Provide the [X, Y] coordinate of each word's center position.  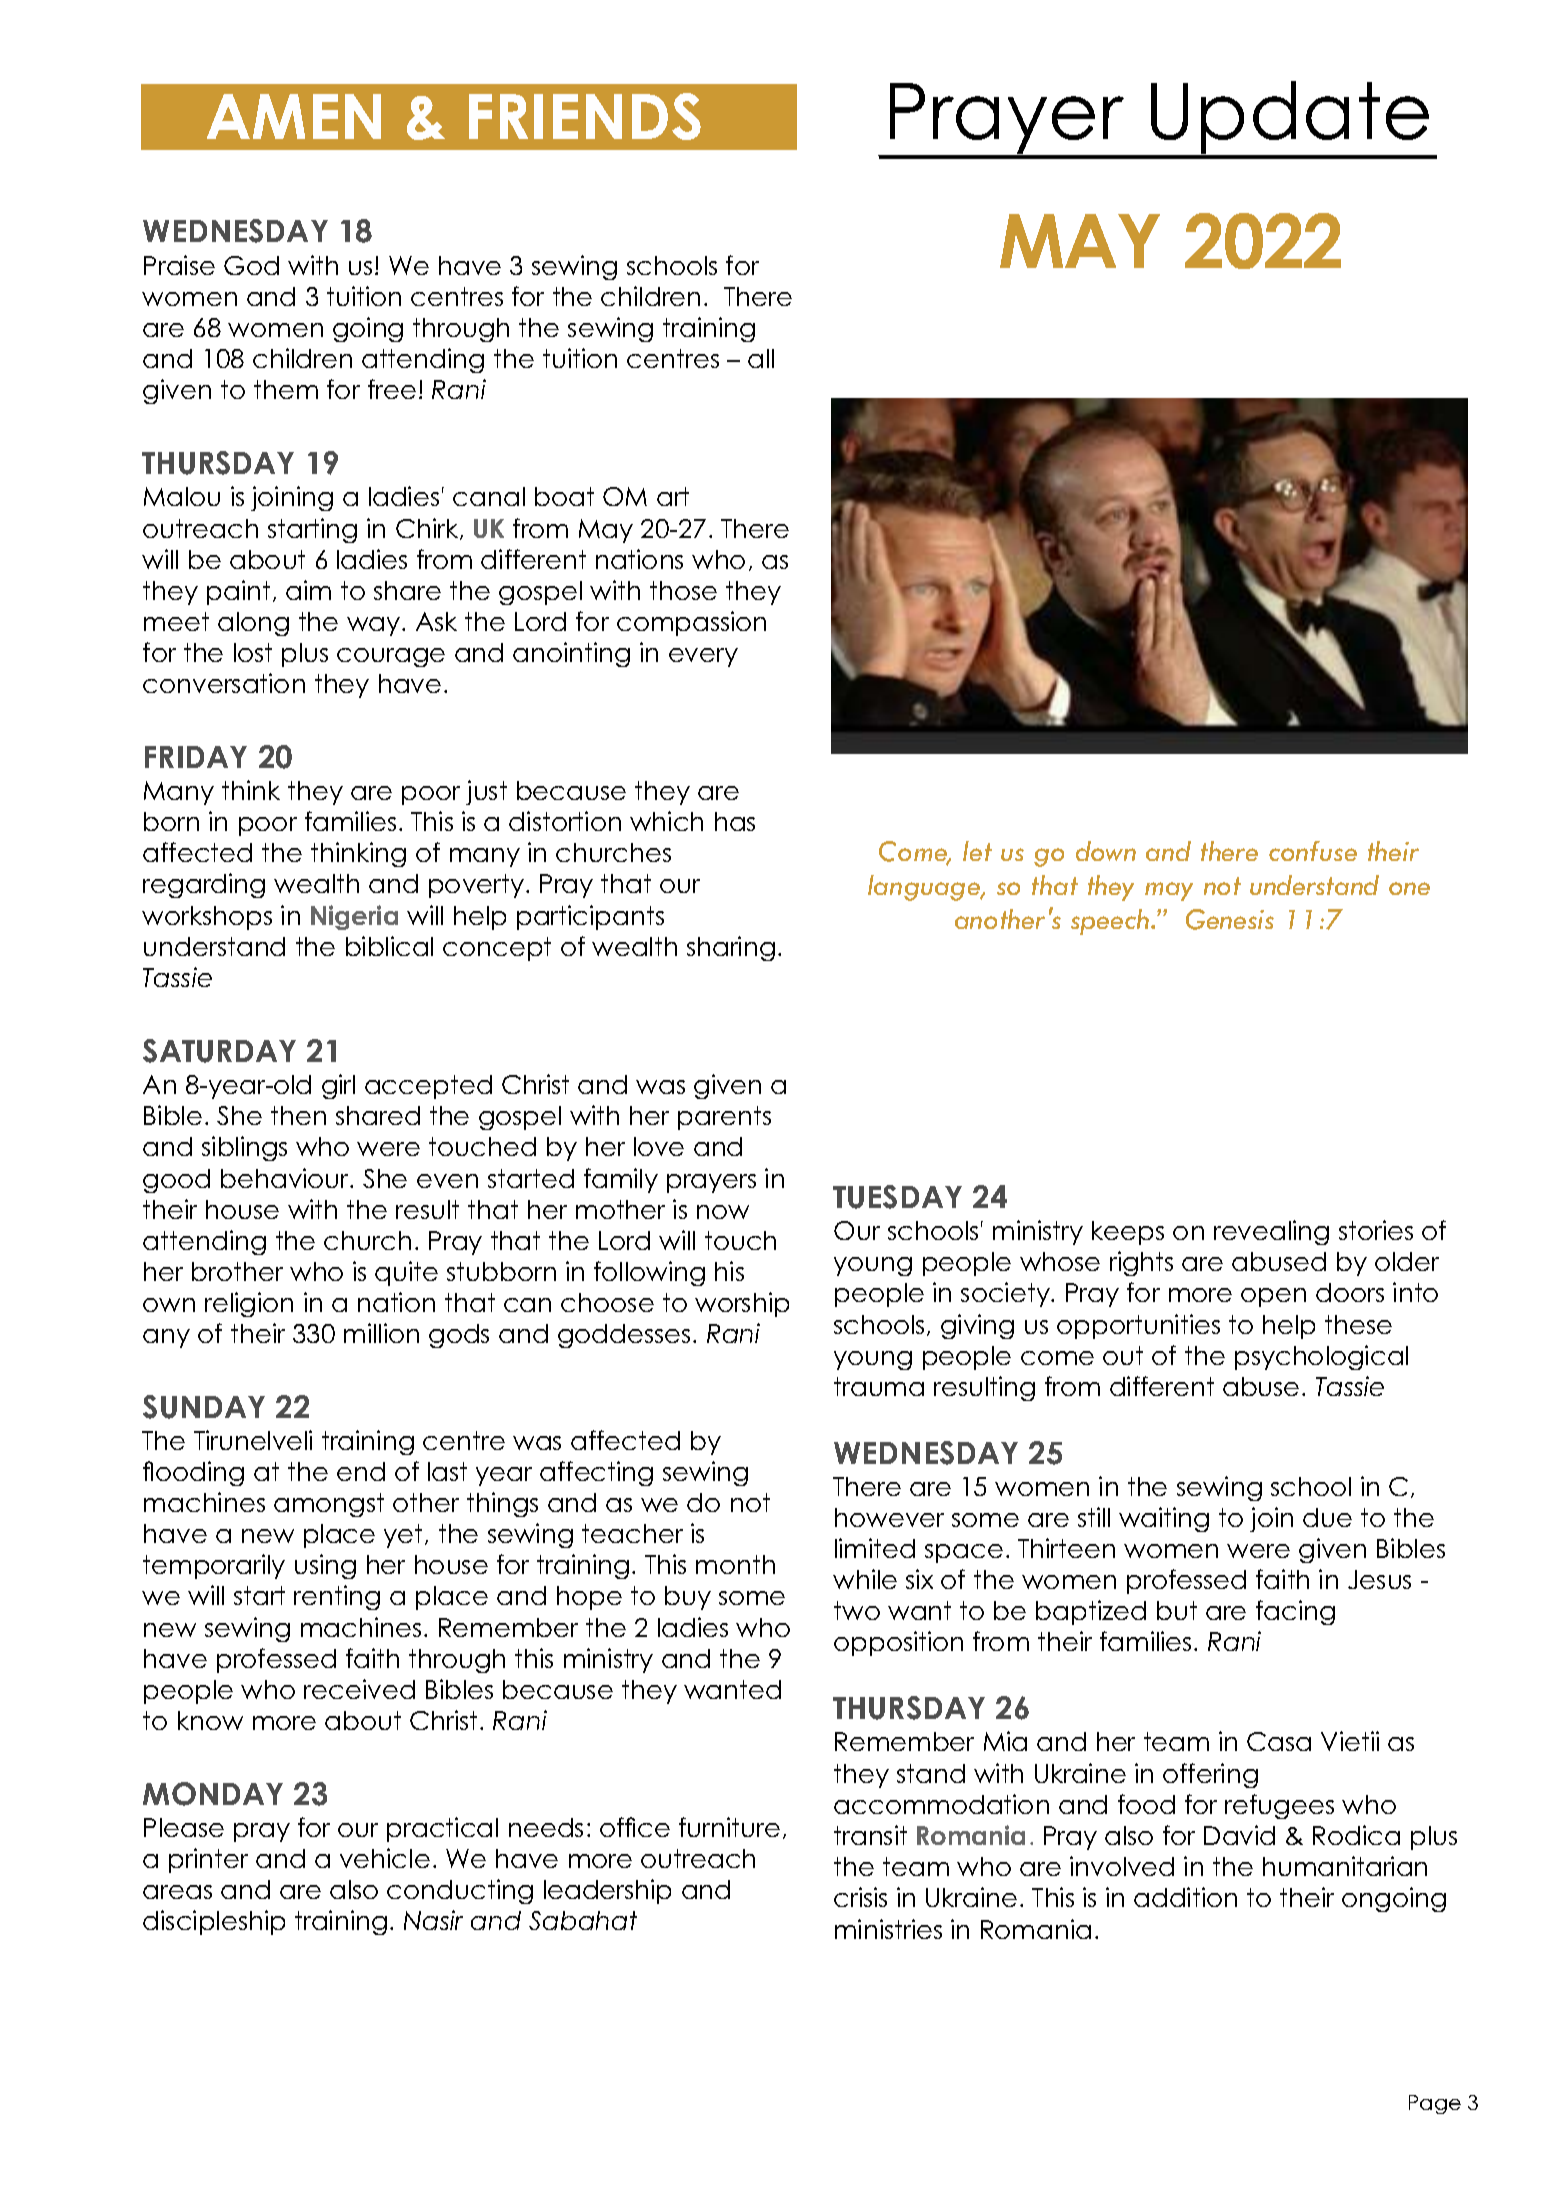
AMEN [294, 116]
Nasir [433, 1920]
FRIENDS [585, 116]
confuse [1313, 851]
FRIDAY [196, 757]
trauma [879, 1386]
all [761, 358]
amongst [329, 1505]
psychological [1321, 1357]
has [735, 821]
